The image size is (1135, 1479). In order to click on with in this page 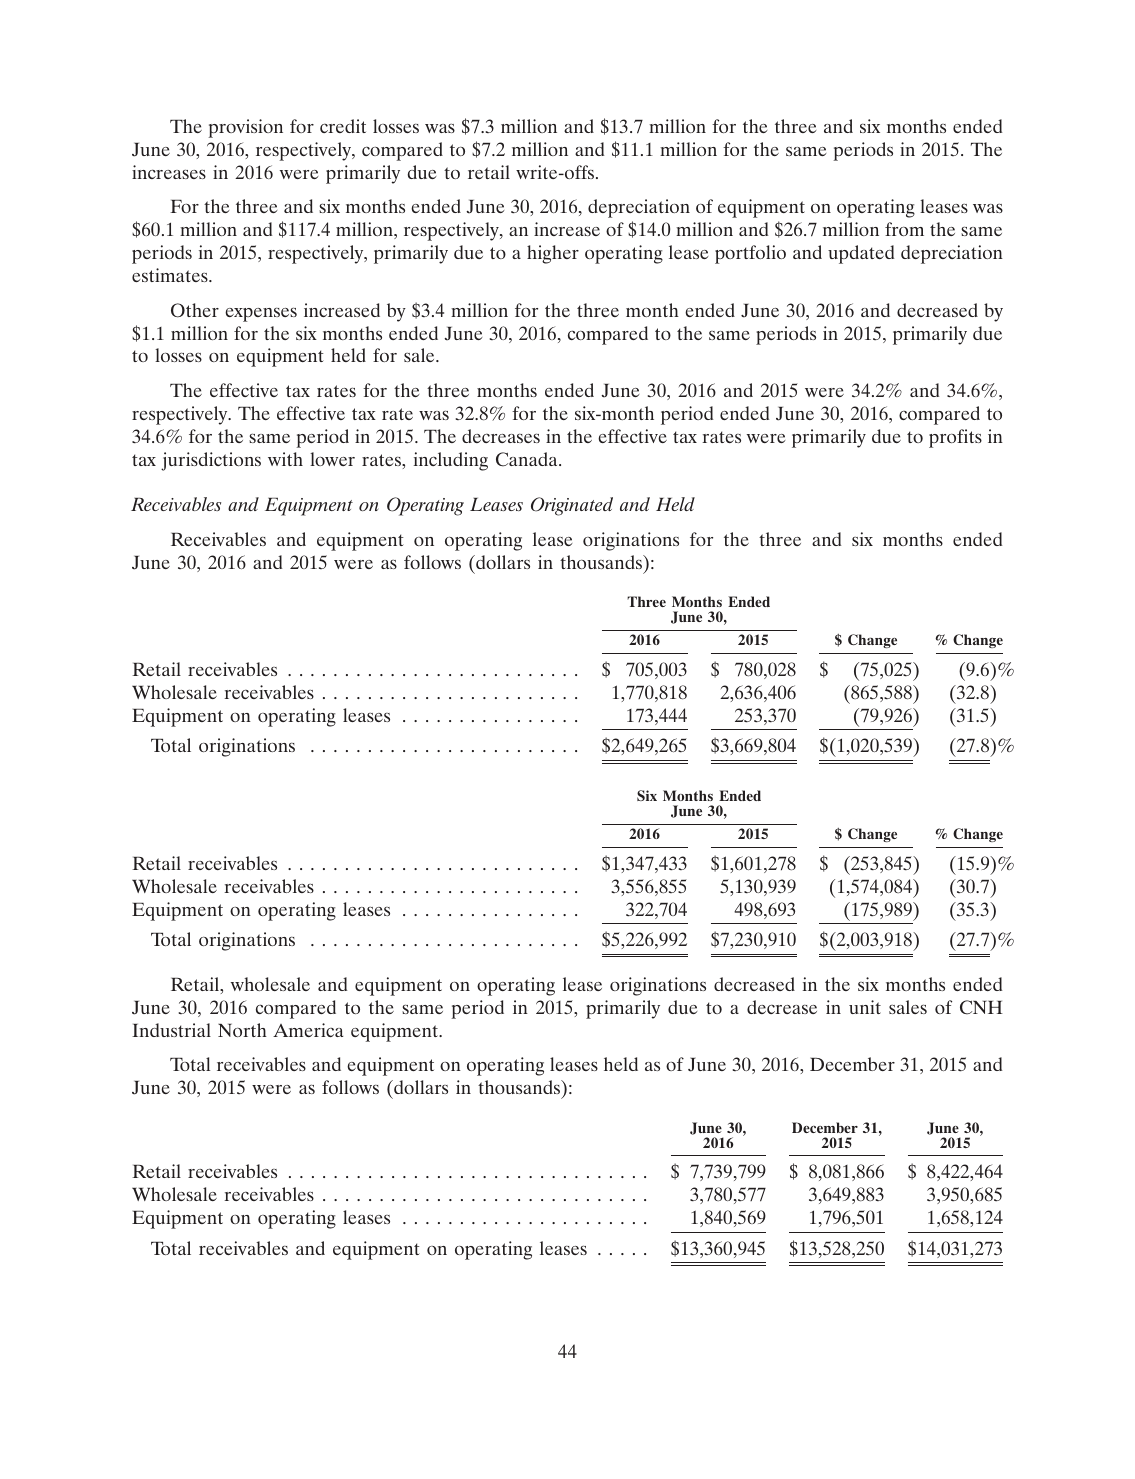, I will do `click(285, 459)`.
